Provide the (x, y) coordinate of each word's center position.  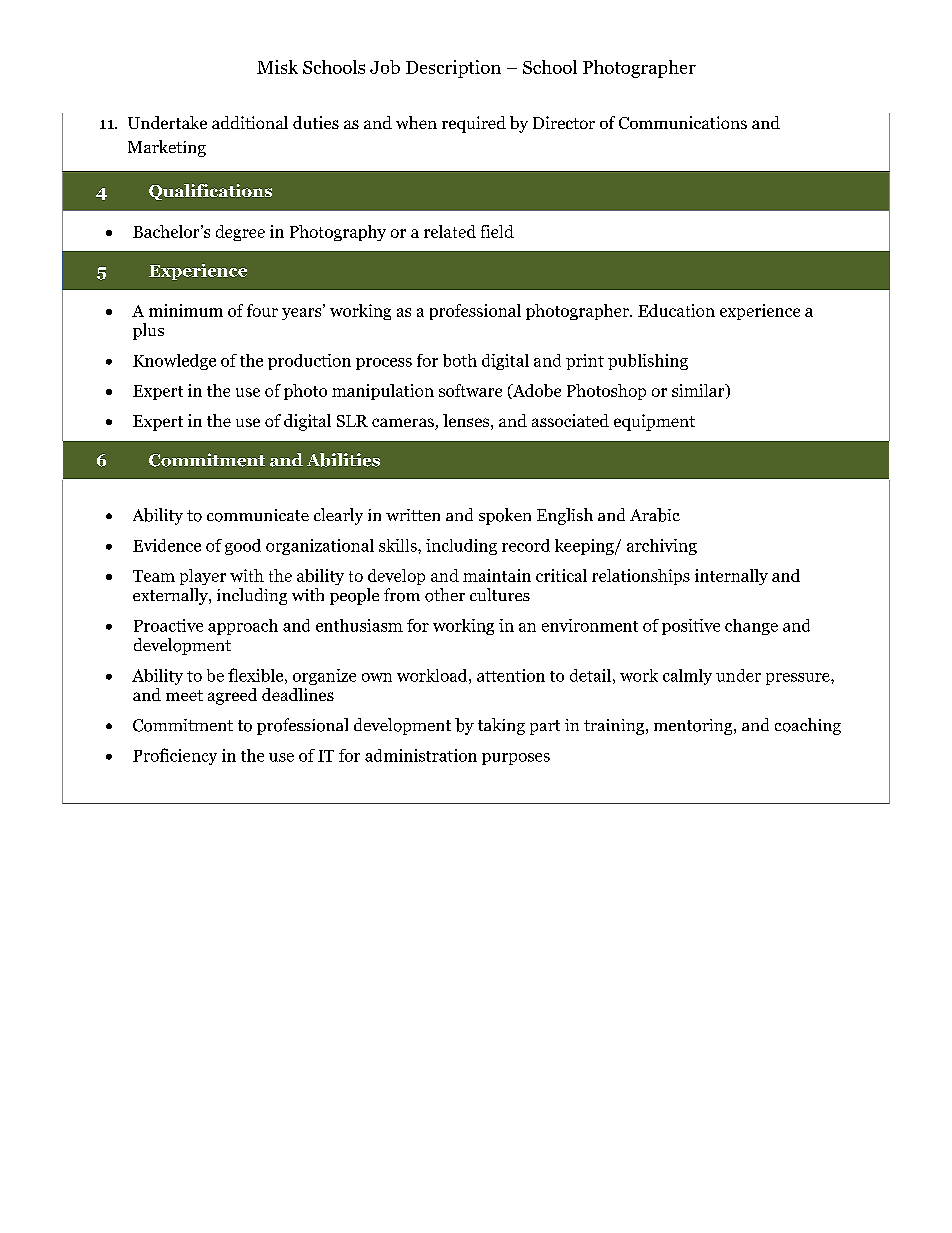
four (262, 310)
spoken (505, 516)
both (460, 360)
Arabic (655, 515)
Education (676, 310)
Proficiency (175, 756)
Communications (683, 122)
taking (501, 726)
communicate (258, 515)
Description (453, 69)
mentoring (694, 727)
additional (250, 122)
